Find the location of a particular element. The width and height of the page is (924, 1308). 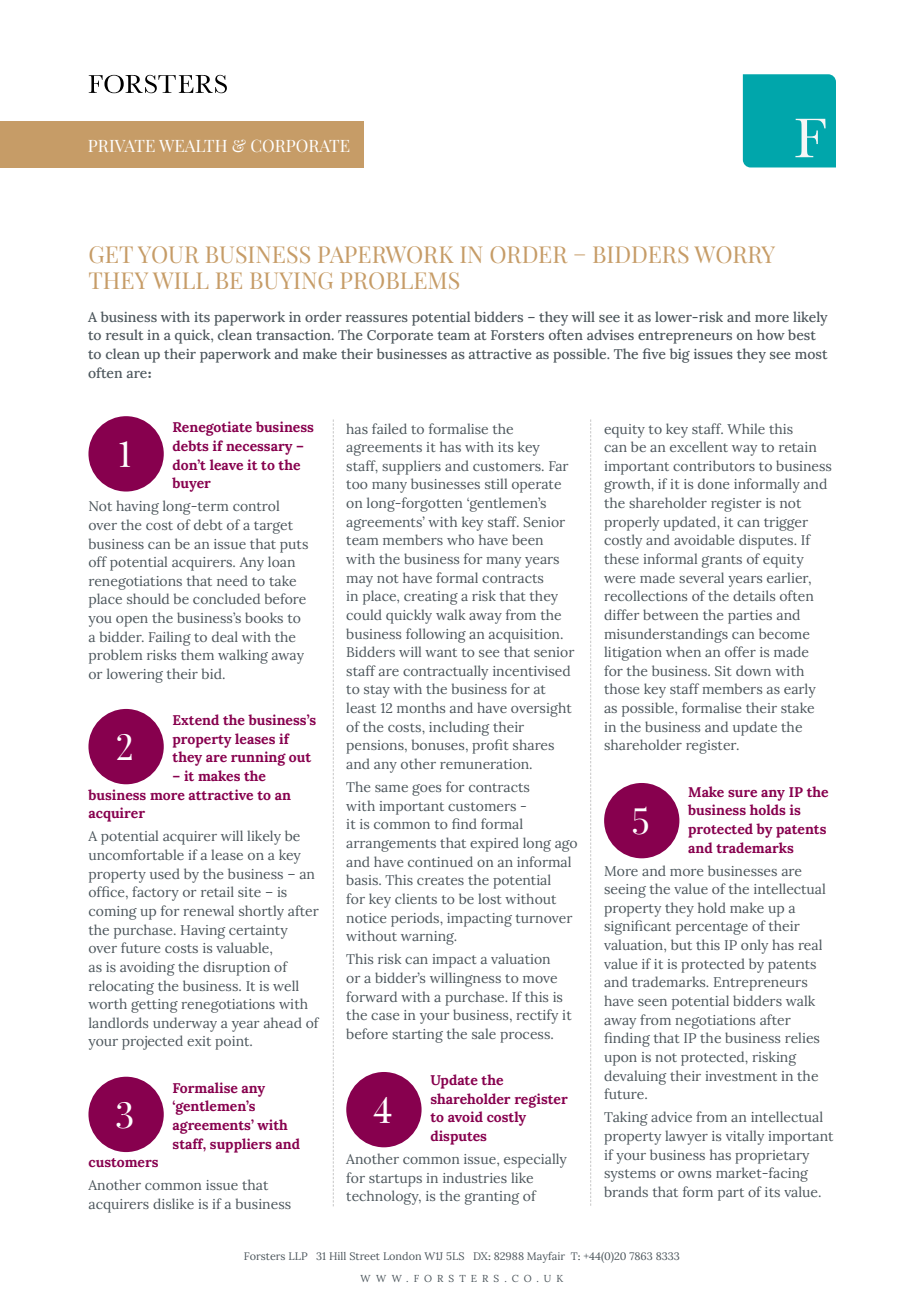

only is located at coordinates (754, 946).
